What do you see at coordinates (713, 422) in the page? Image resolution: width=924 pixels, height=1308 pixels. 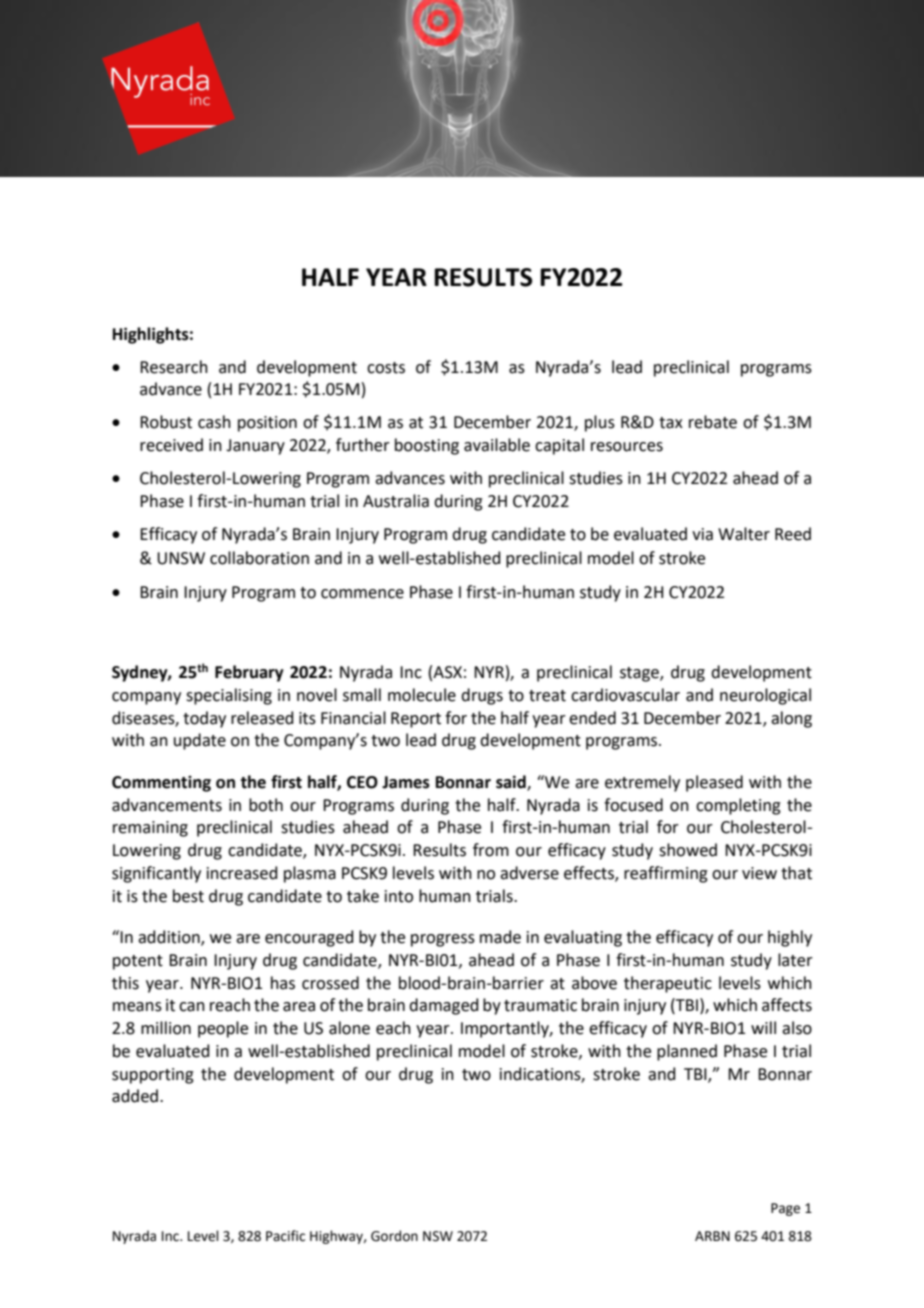 I see `rebate` at bounding box center [713, 422].
